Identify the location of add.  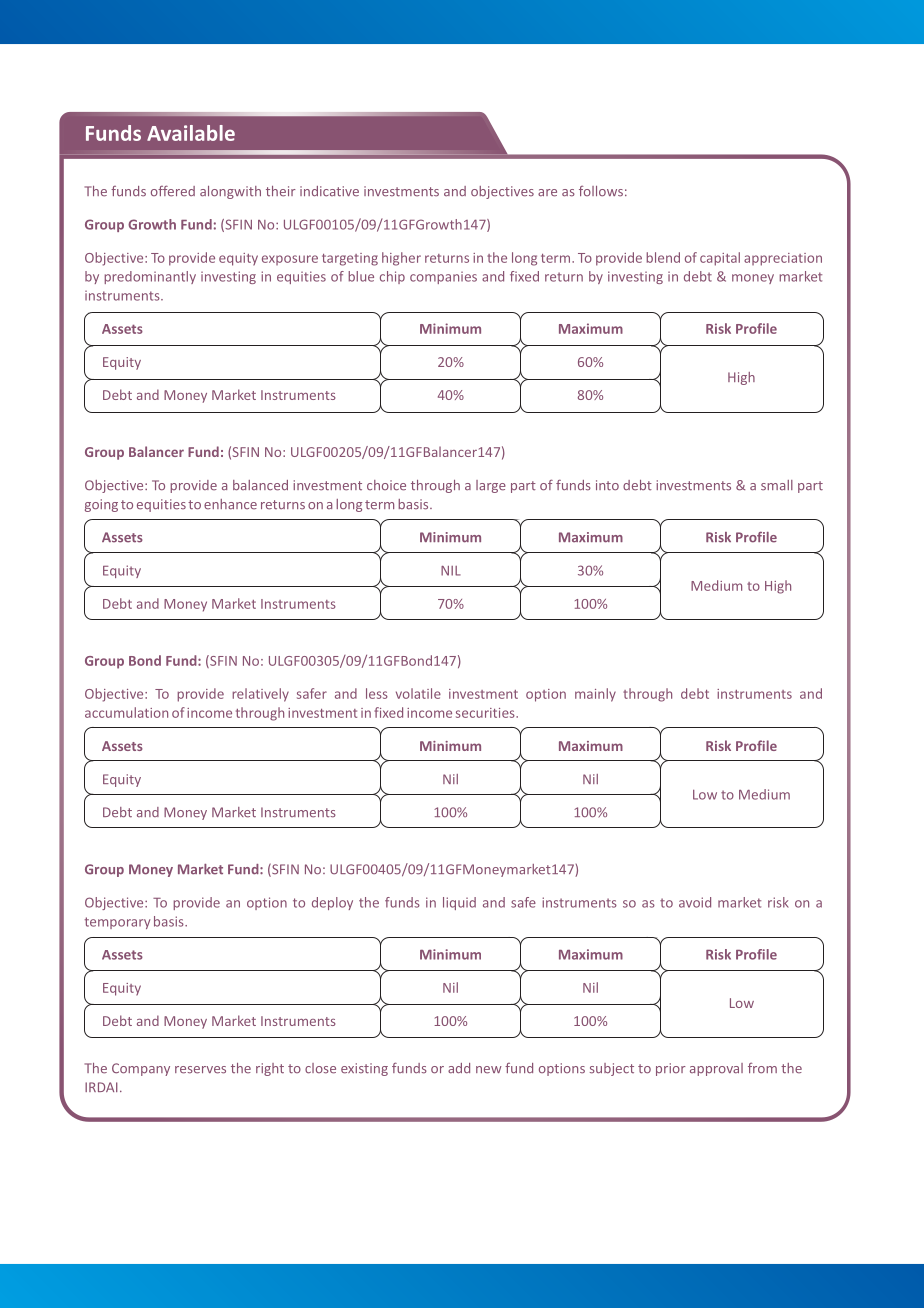
(459, 1068).
